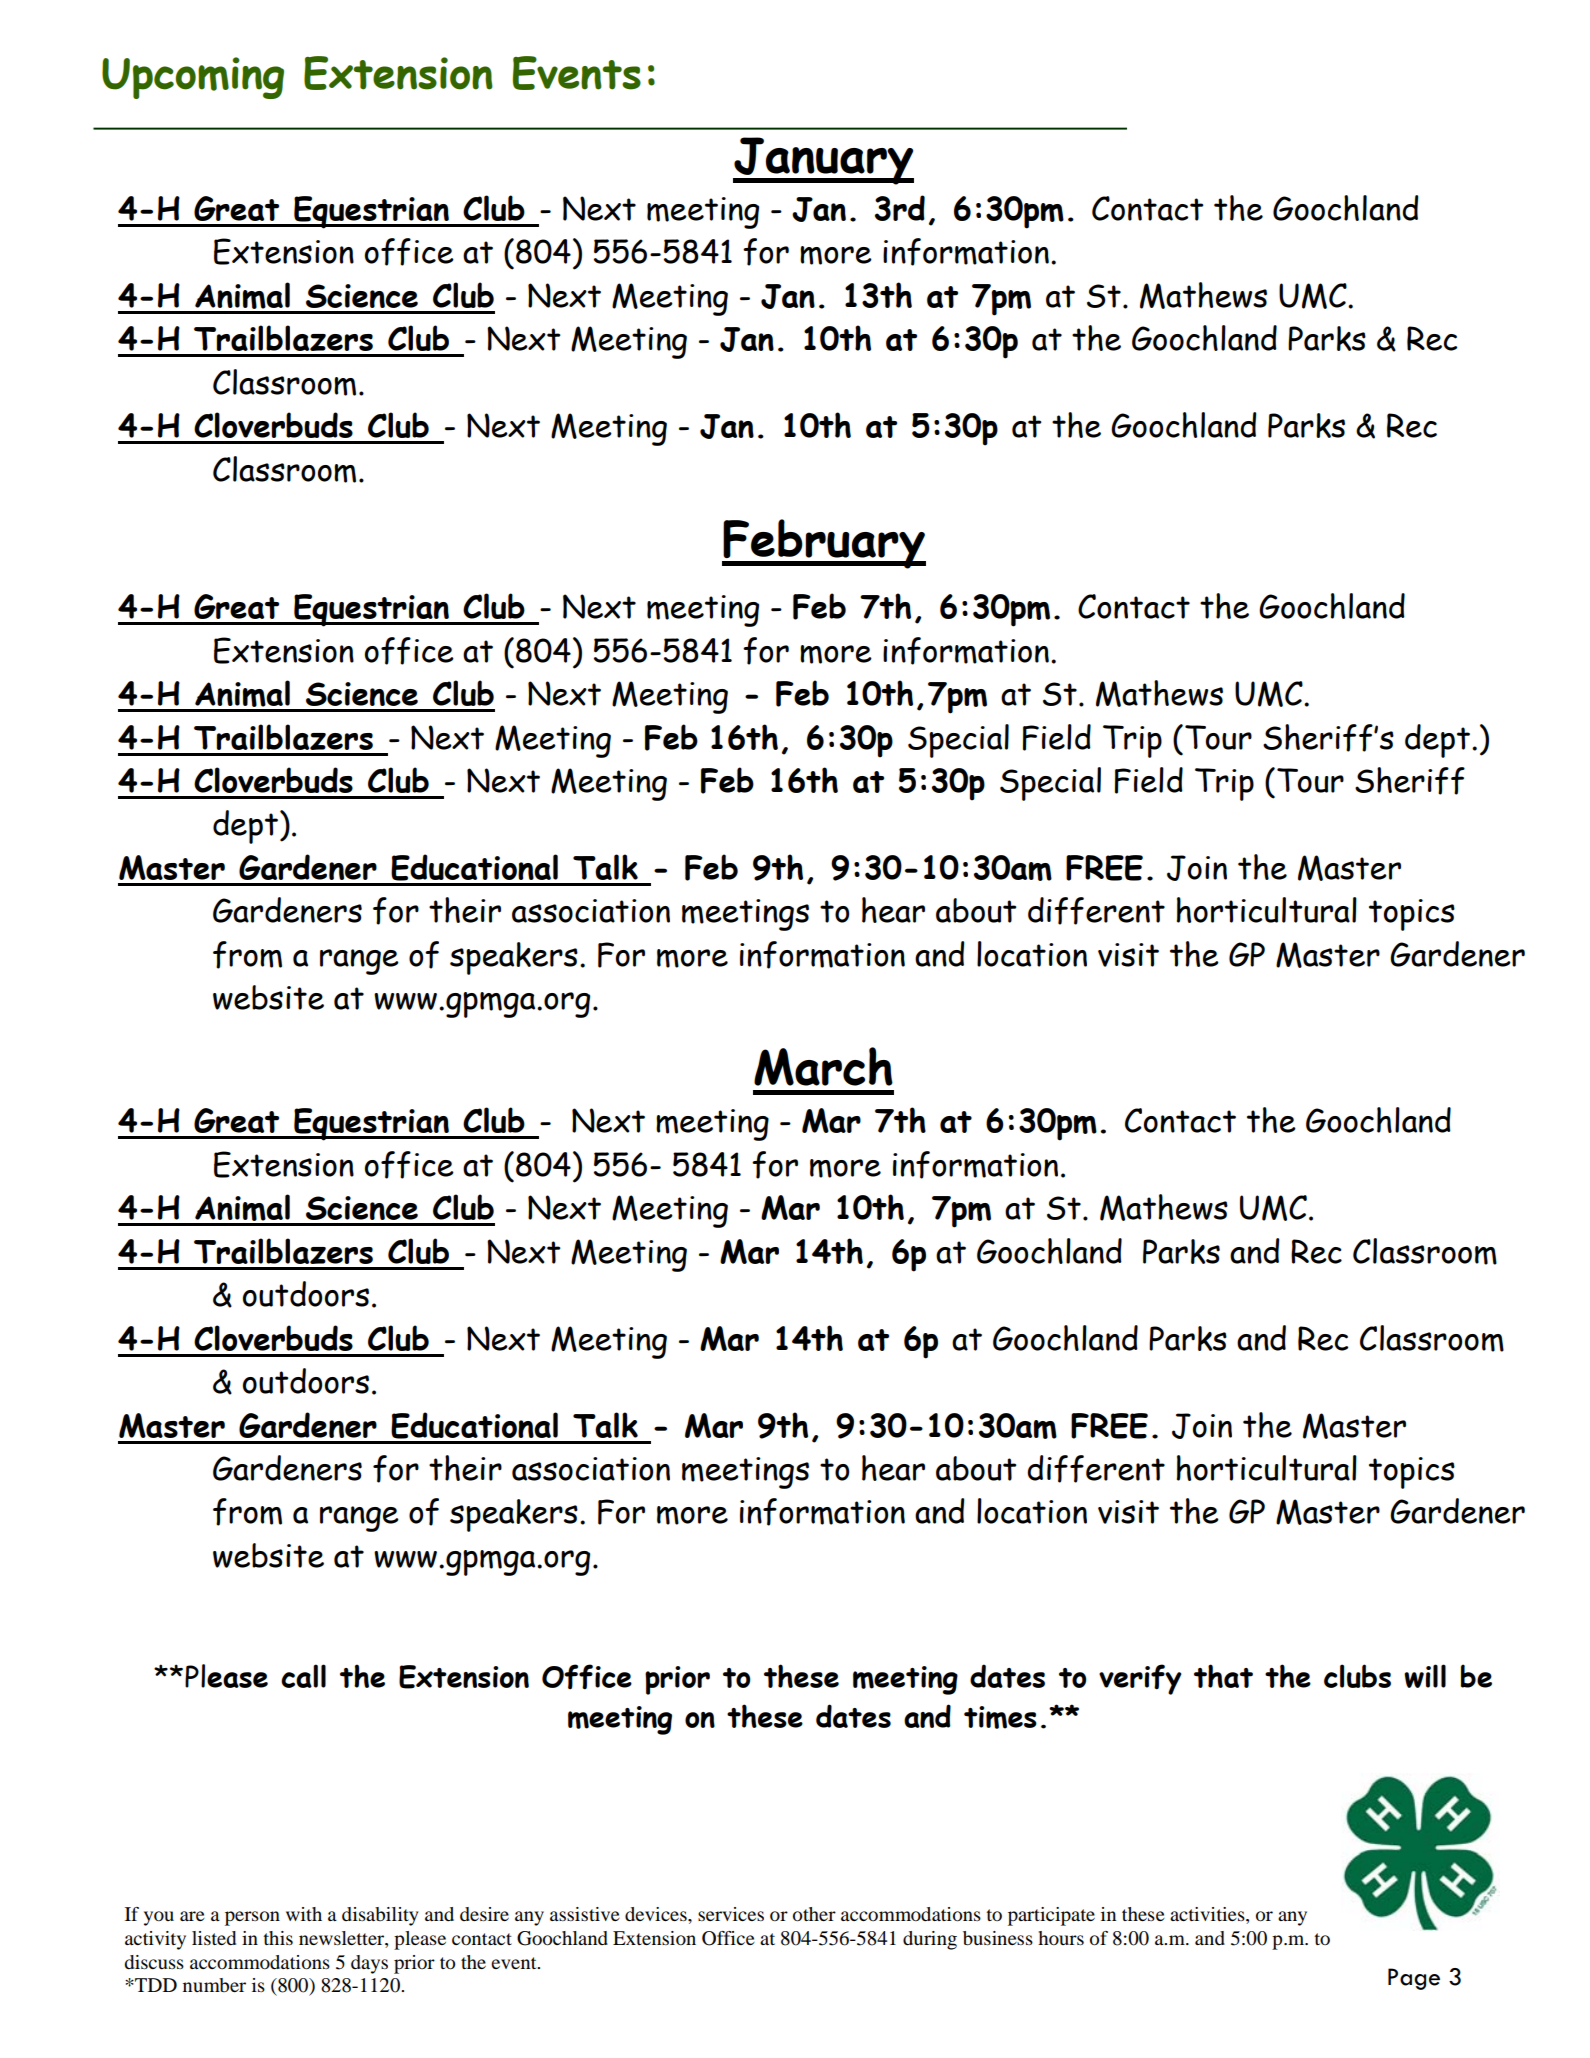 The height and width of the screenshot is (2058, 1590). I want to click on January, so click(823, 161).
